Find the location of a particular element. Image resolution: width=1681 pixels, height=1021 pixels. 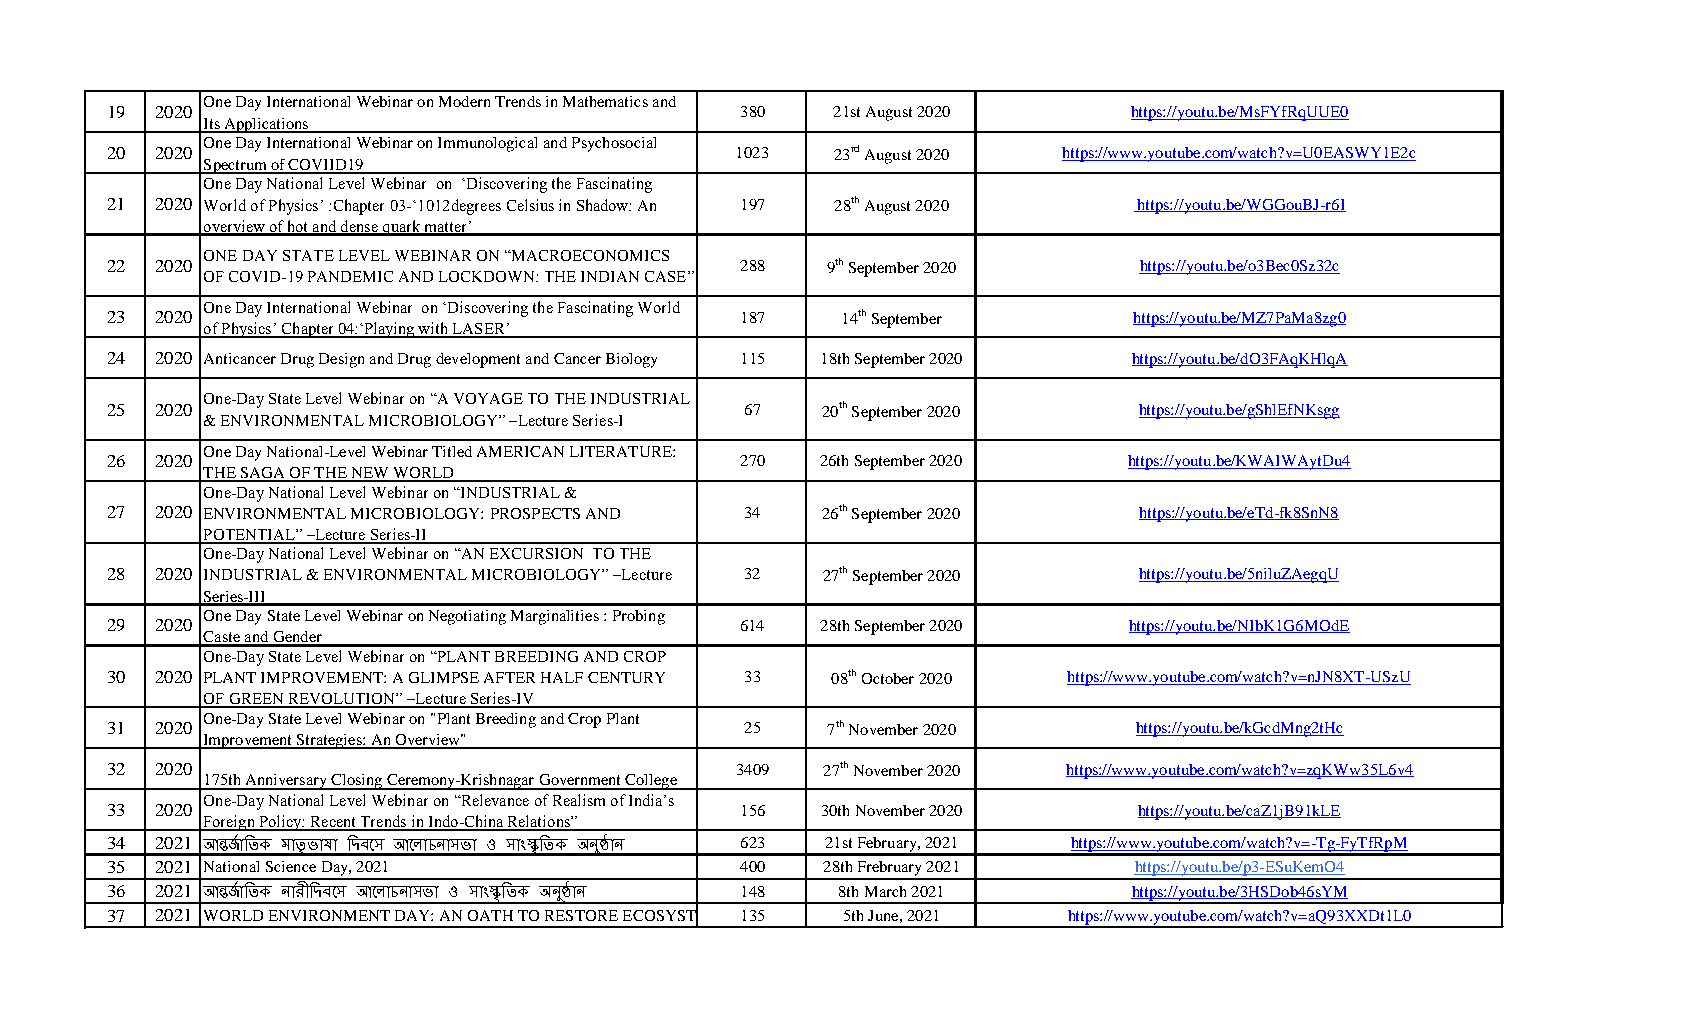

Mathematics is located at coordinates (605, 101).
